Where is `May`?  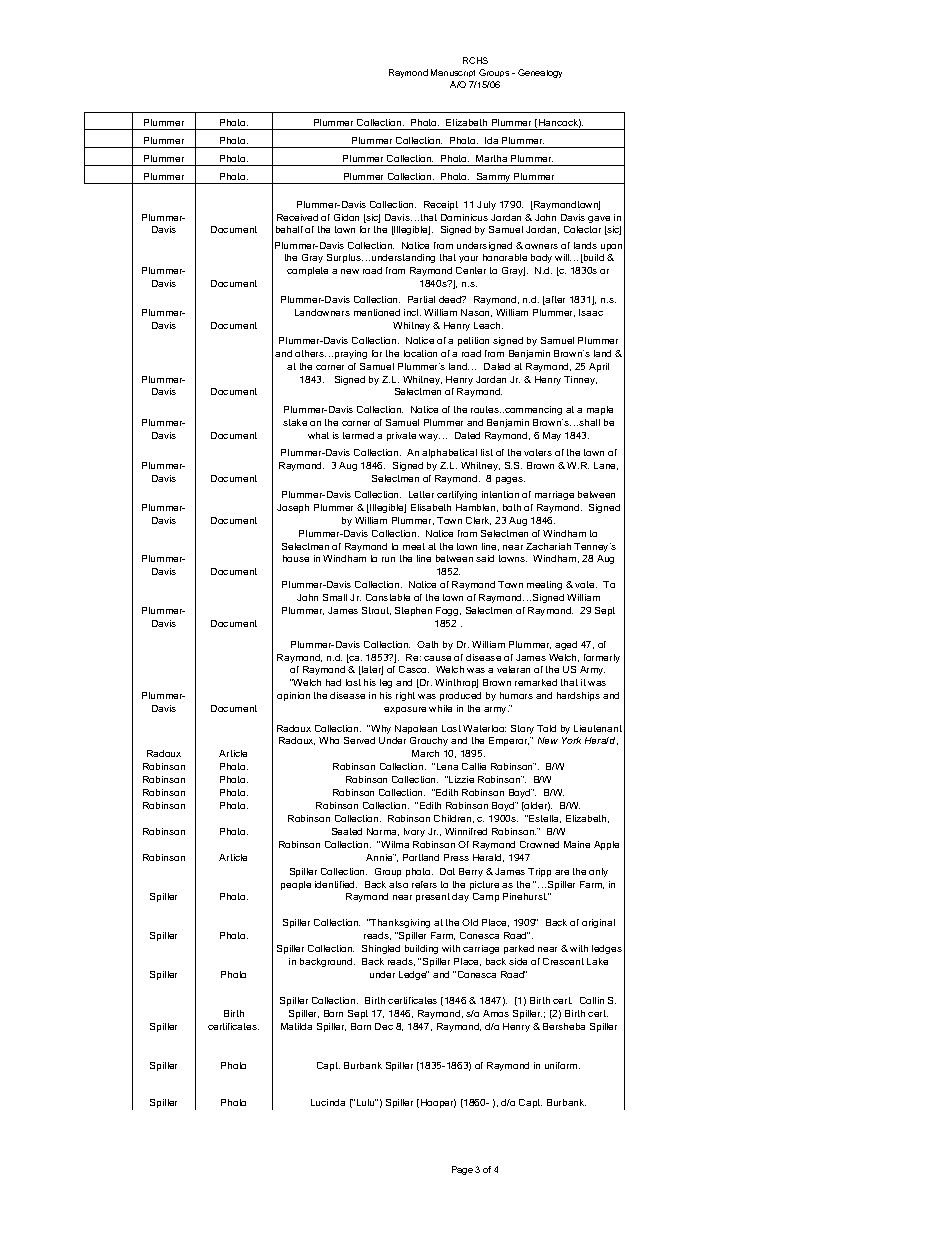
May is located at coordinates (552, 436).
